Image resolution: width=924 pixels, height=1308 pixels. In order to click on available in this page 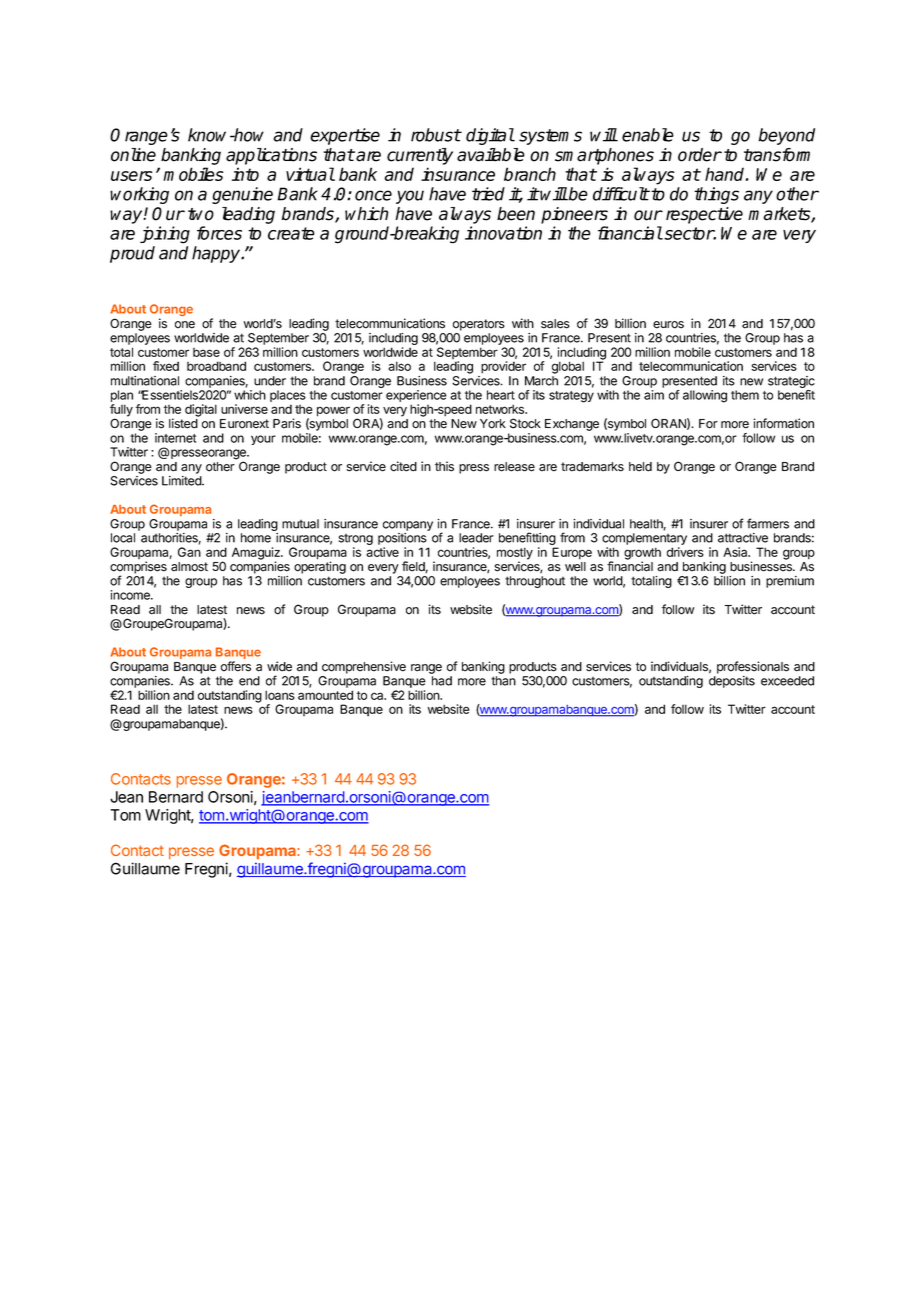, I will do `click(491, 155)`.
